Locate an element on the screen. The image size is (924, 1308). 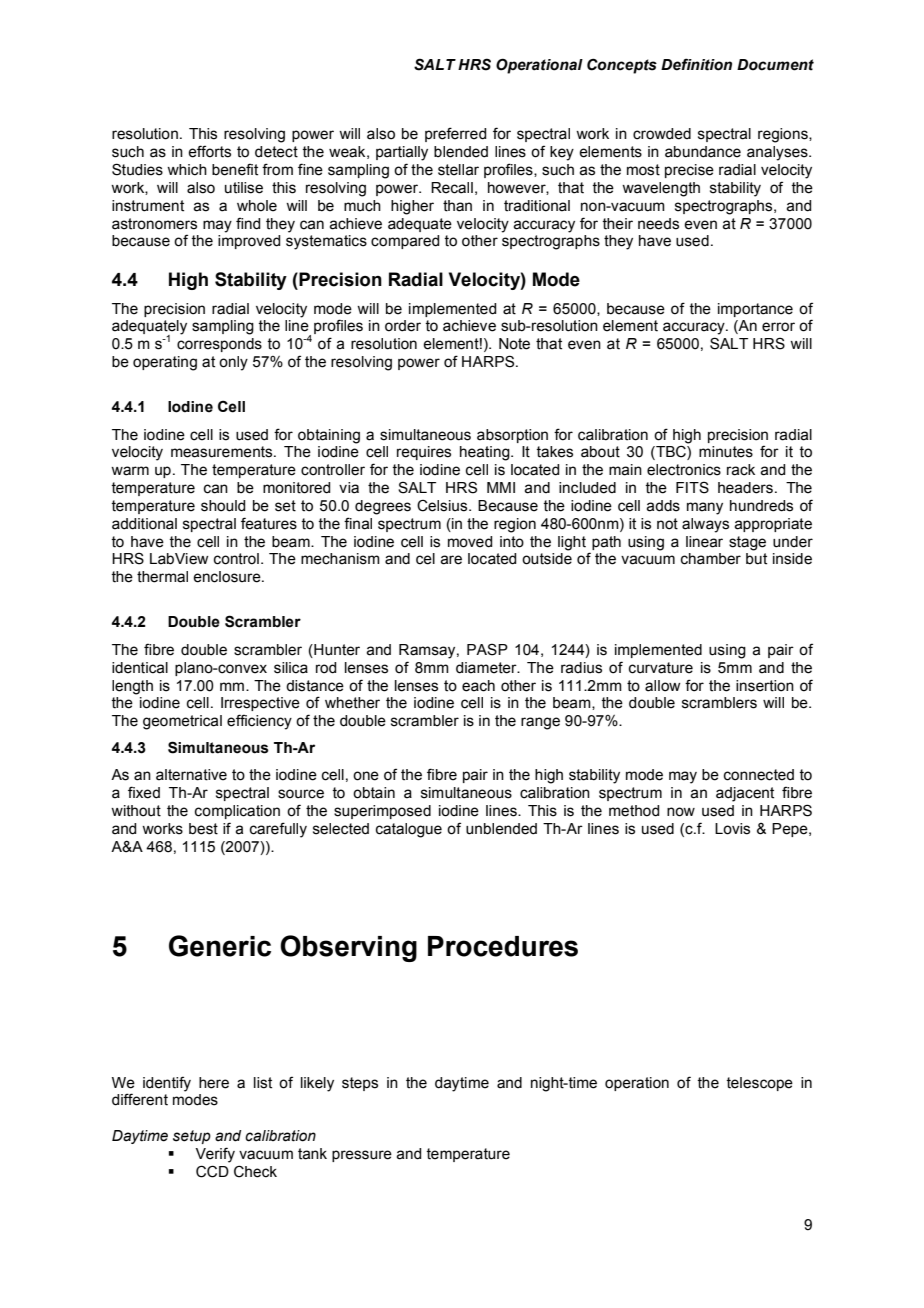
efforts is located at coordinates (209, 151).
